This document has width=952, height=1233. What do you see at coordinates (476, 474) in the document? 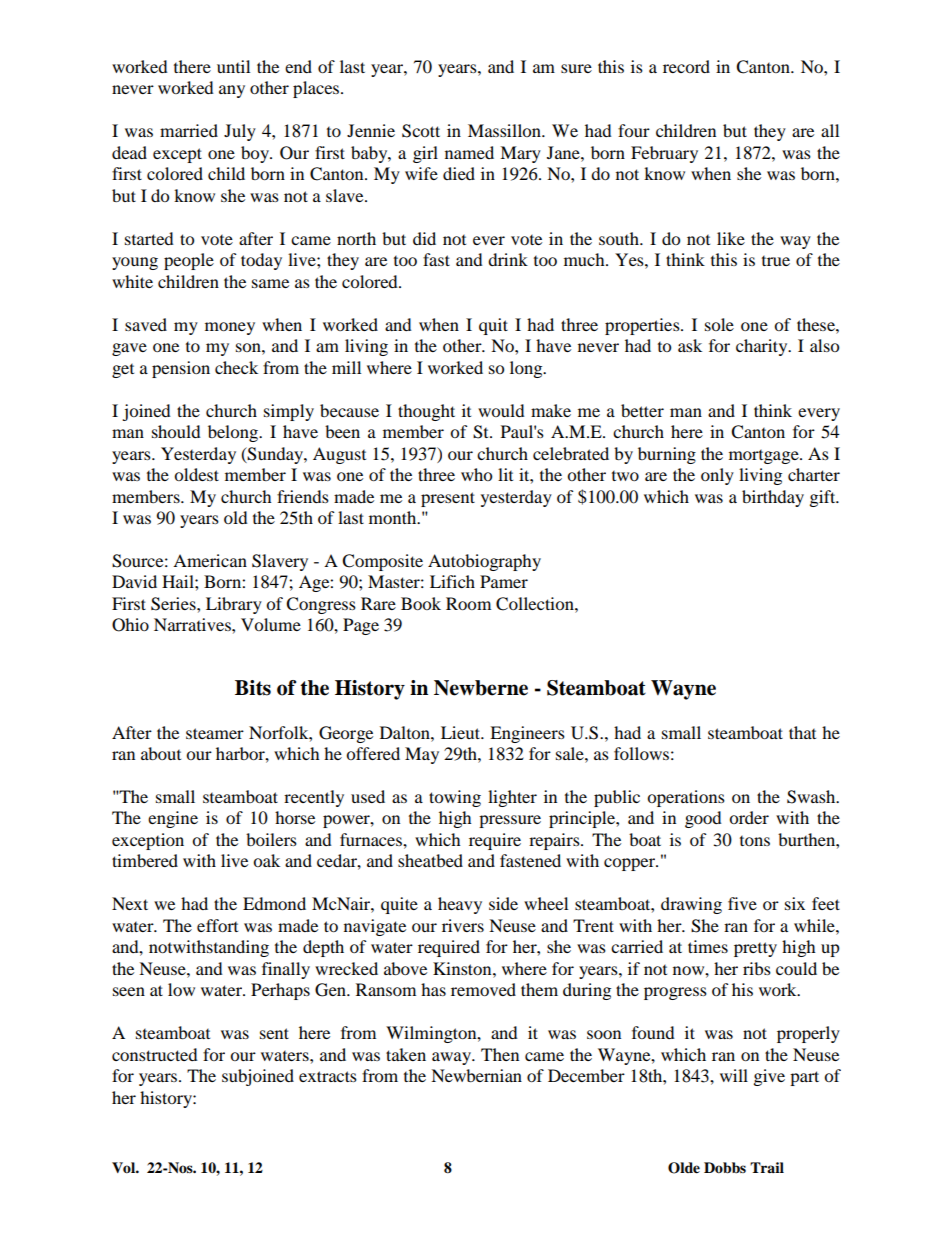
I see `who` at bounding box center [476, 474].
